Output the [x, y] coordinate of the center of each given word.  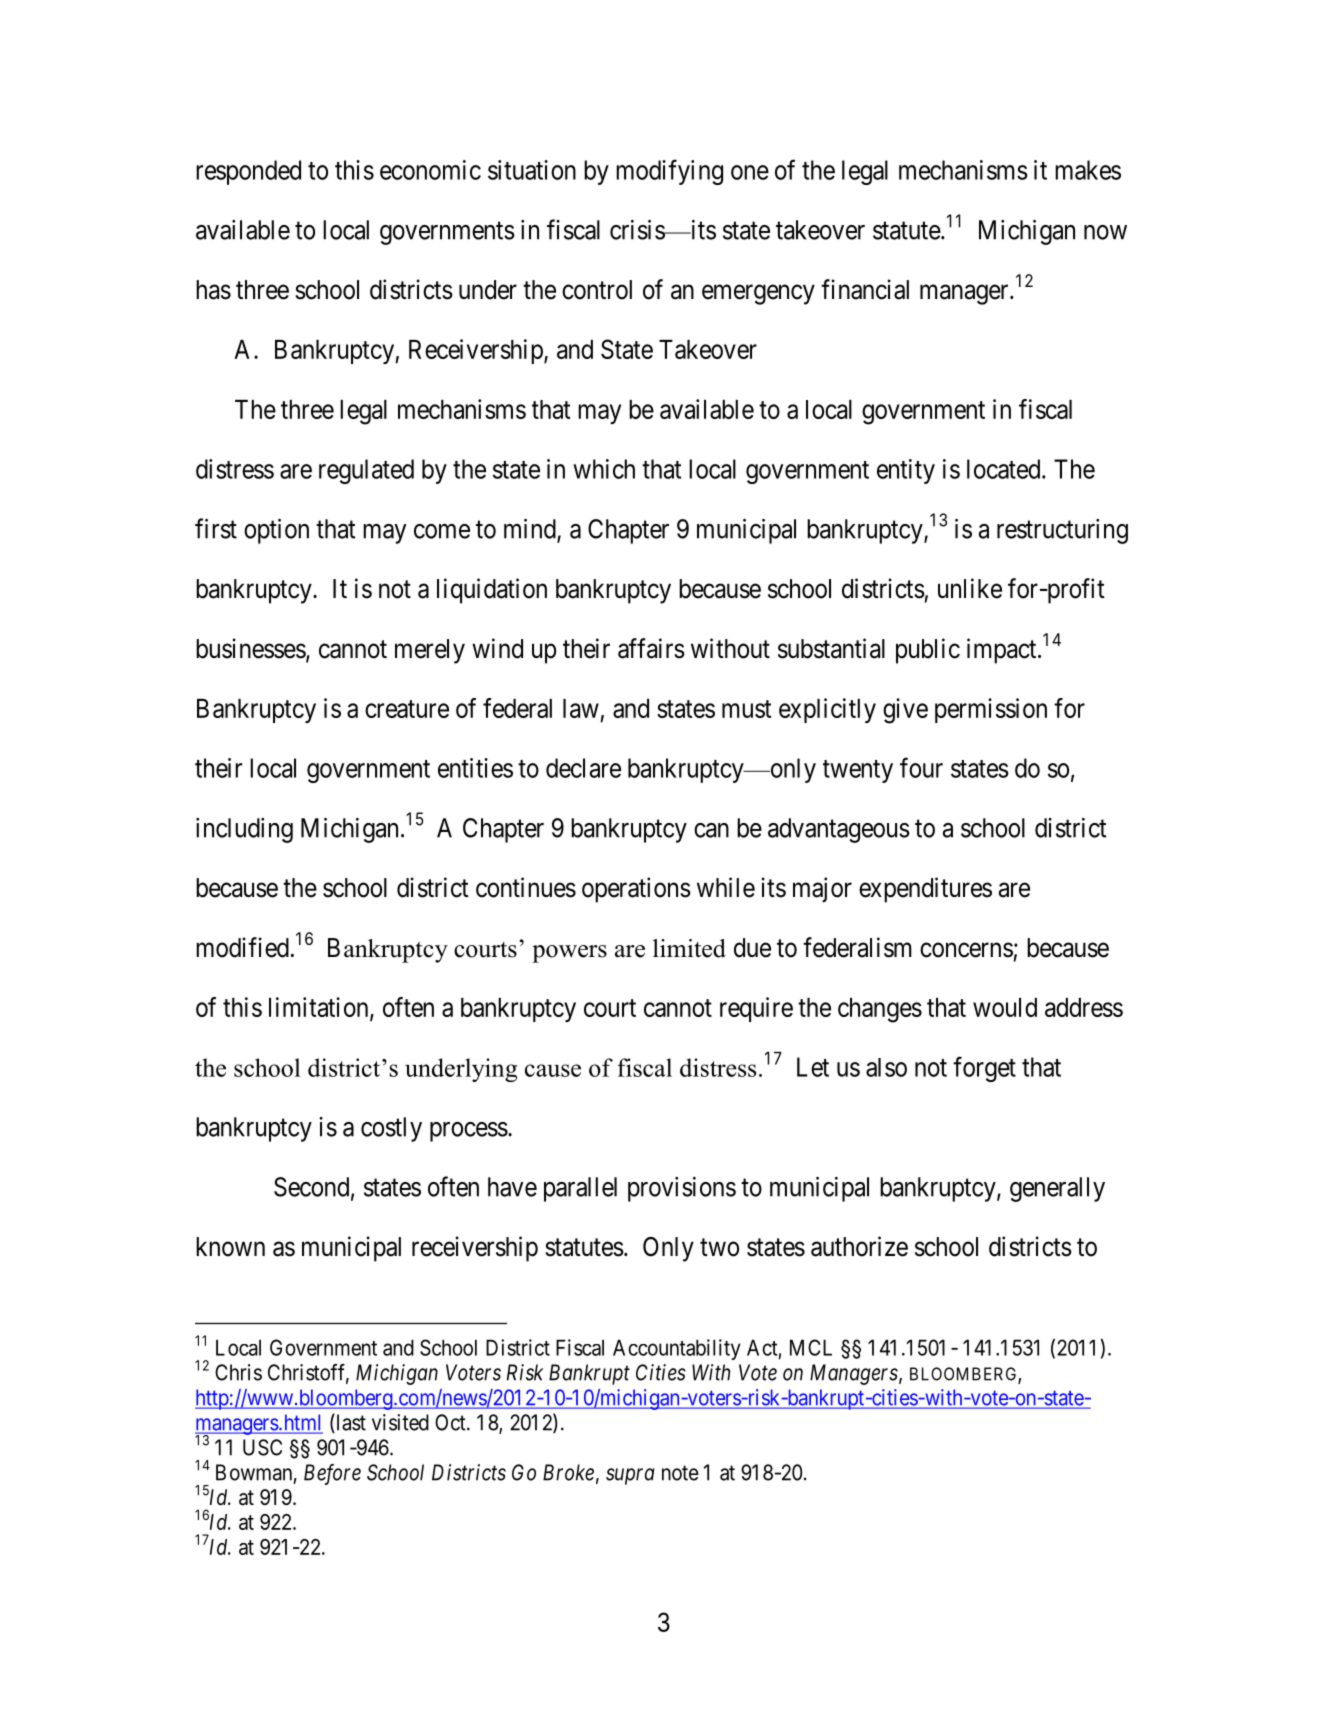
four [921, 767]
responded [248, 172]
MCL [811, 1347]
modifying [669, 172]
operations [636, 890]
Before [332, 1474]
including [244, 830]
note [680, 1473]
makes [1088, 170]
